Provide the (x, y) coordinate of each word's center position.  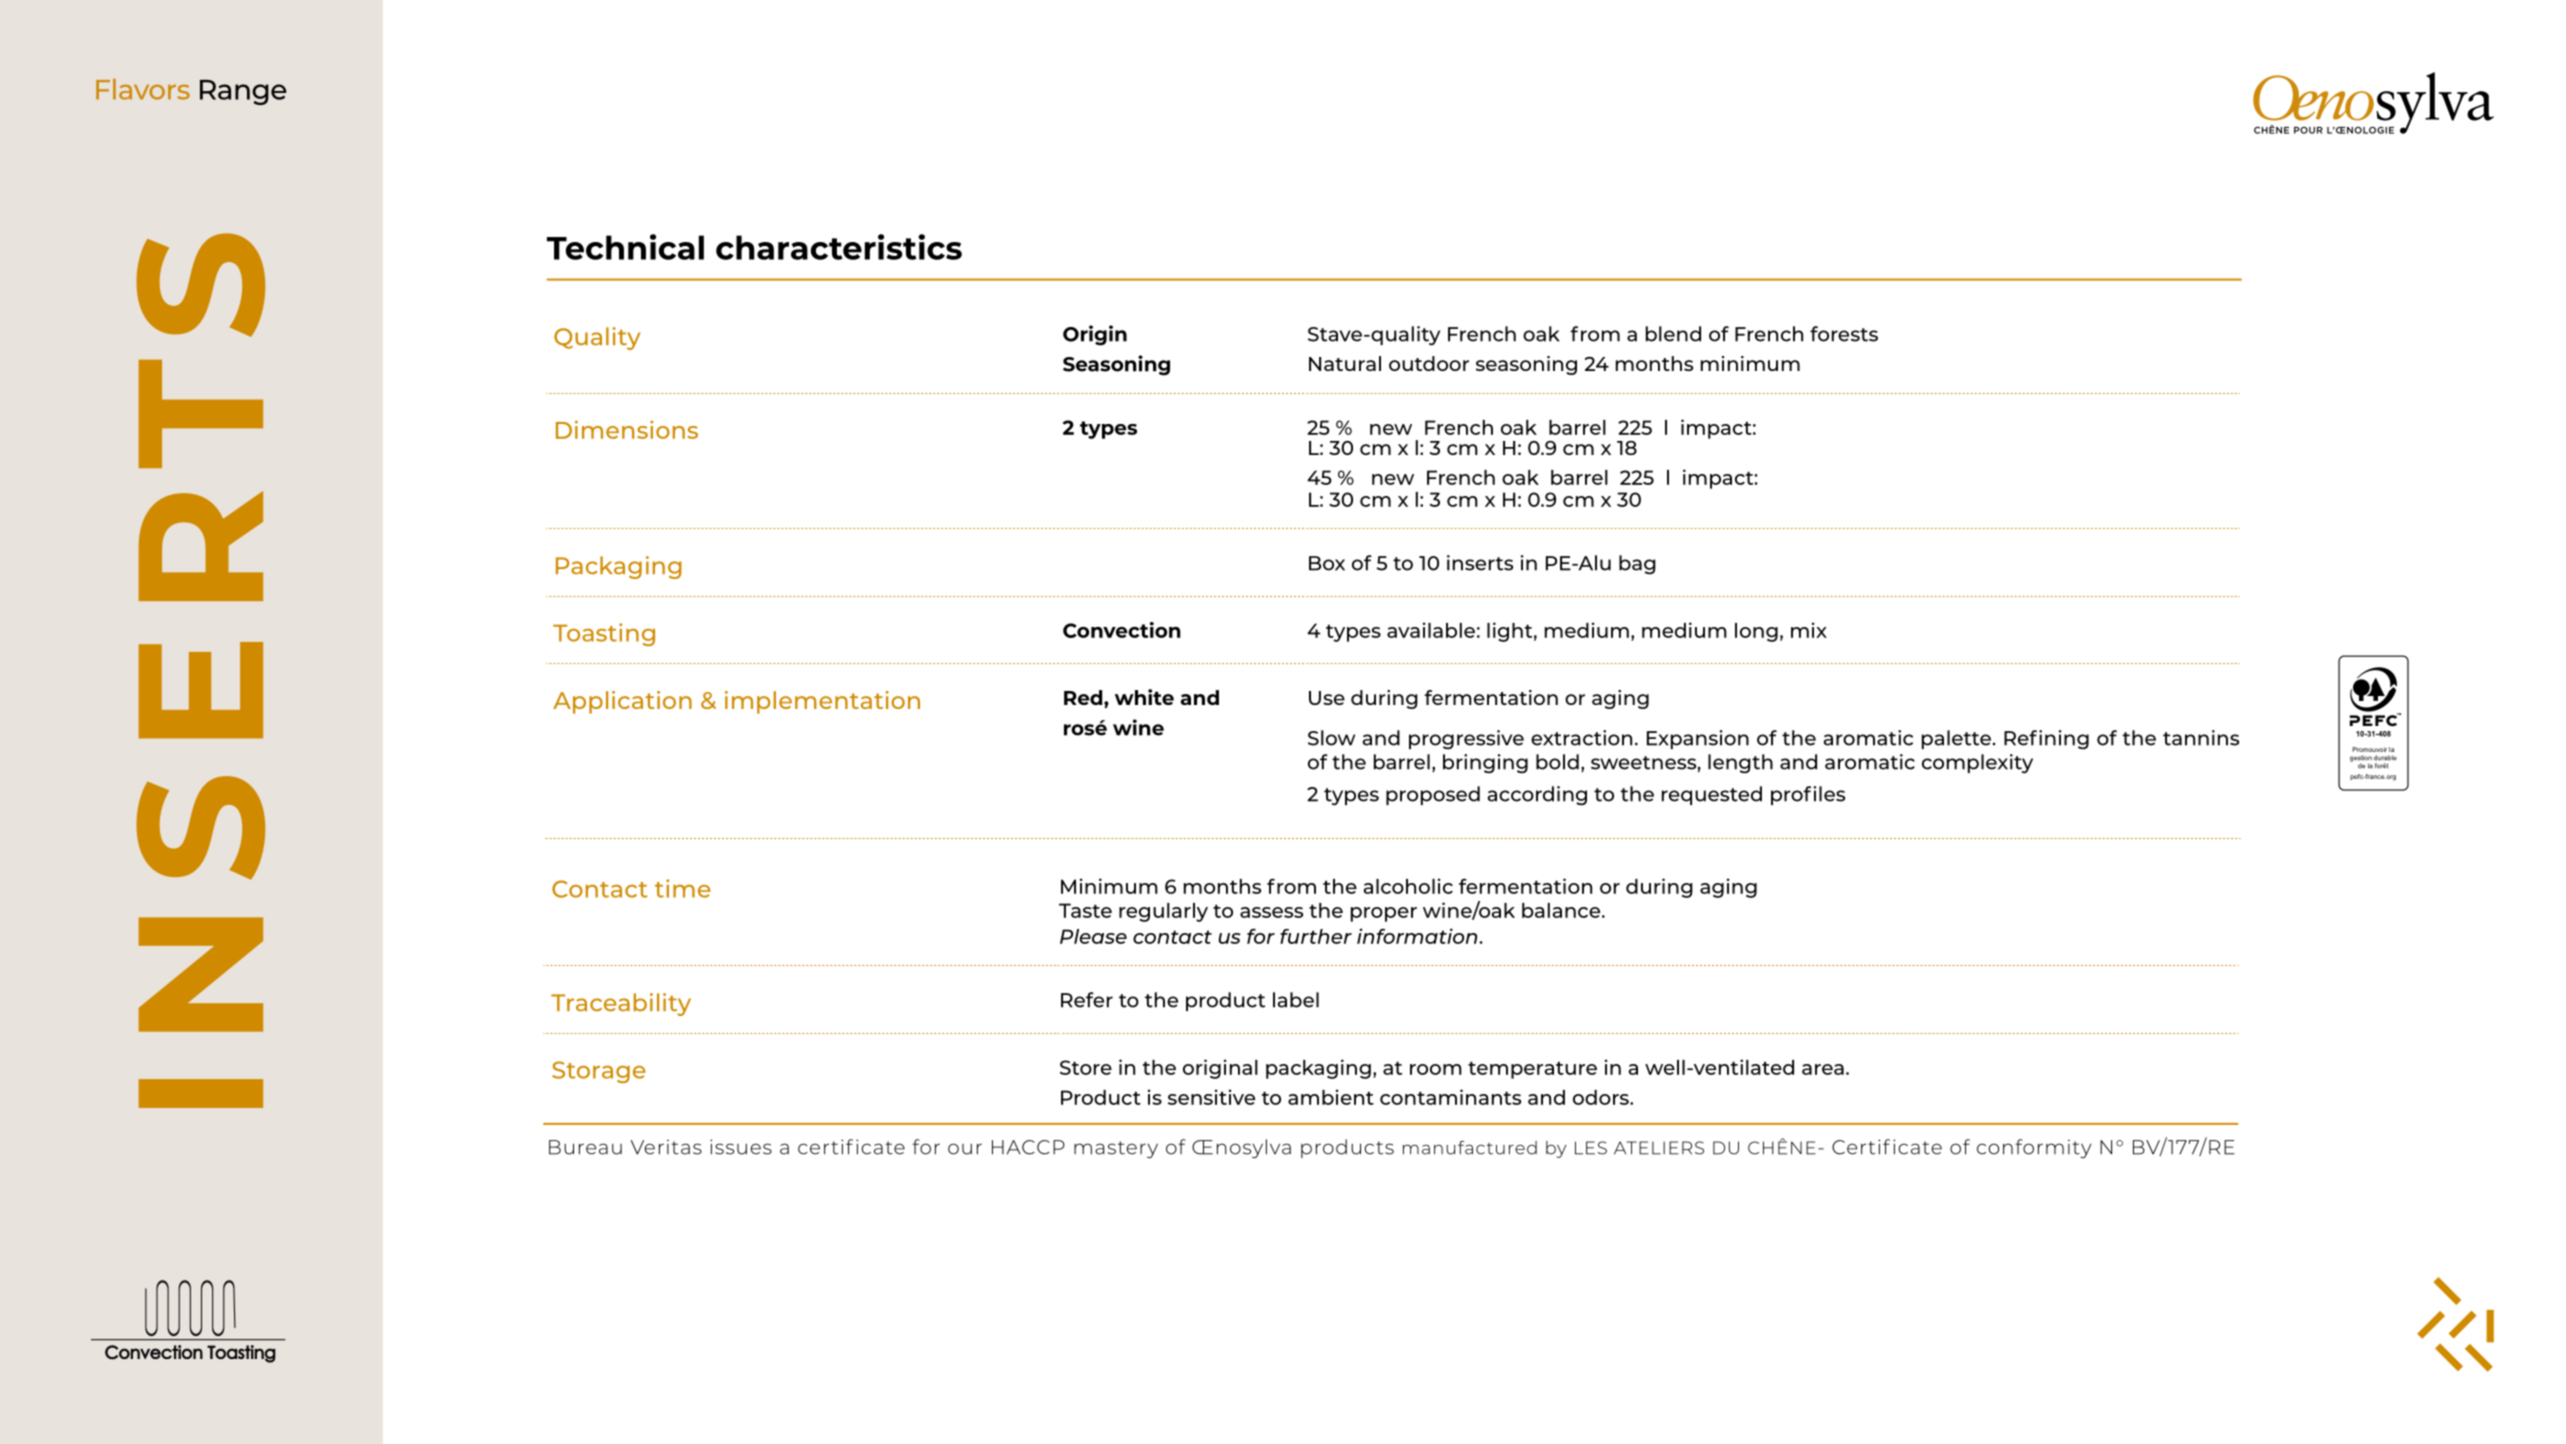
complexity (1977, 764)
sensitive (1211, 1097)
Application (622, 702)
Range (243, 92)
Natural (1345, 363)
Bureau (585, 1147)
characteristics (839, 247)
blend (1673, 334)
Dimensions (627, 429)
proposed (1433, 795)
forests (1844, 334)
